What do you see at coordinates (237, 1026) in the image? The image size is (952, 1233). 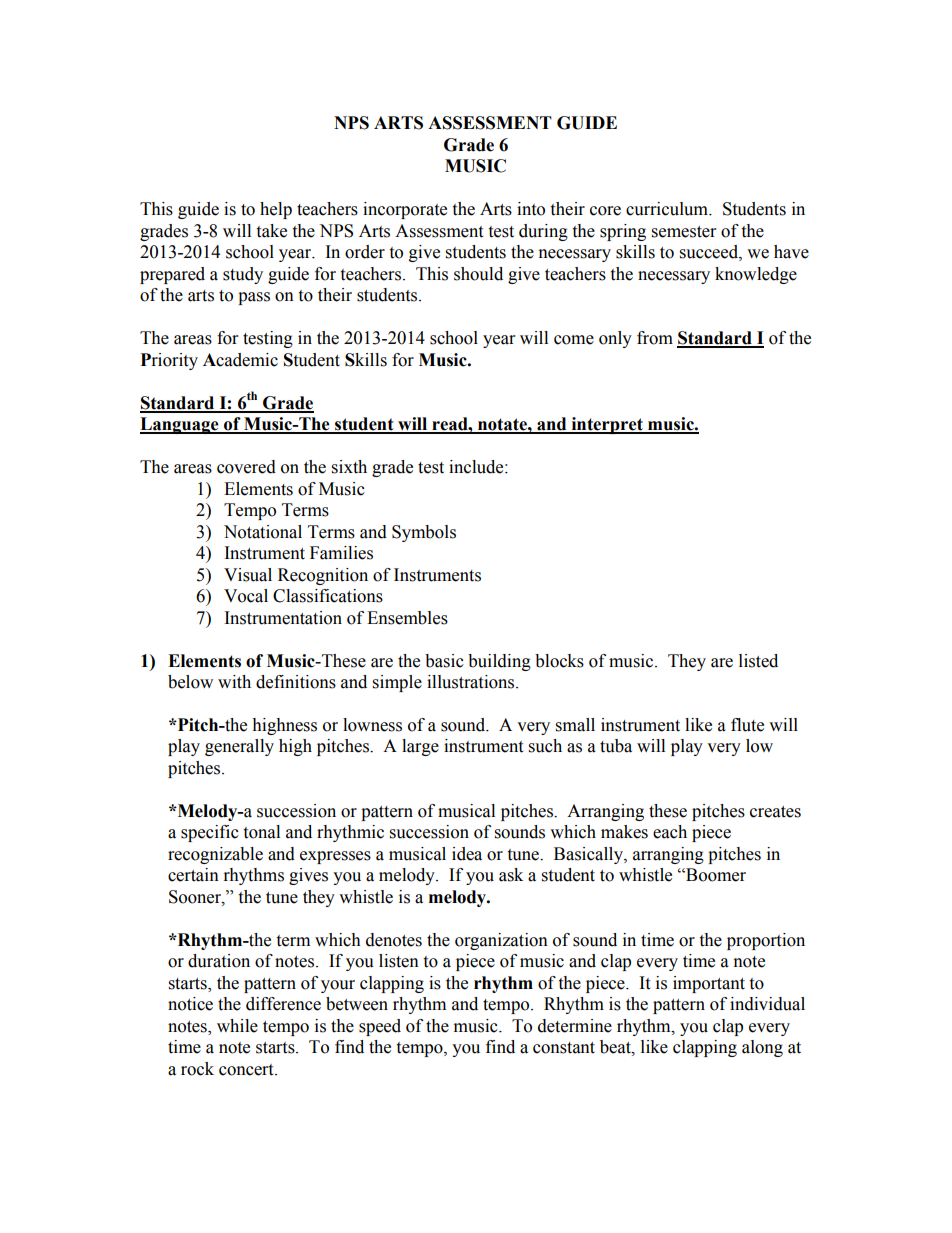 I see `while` at bounding box center [237, 1026].
